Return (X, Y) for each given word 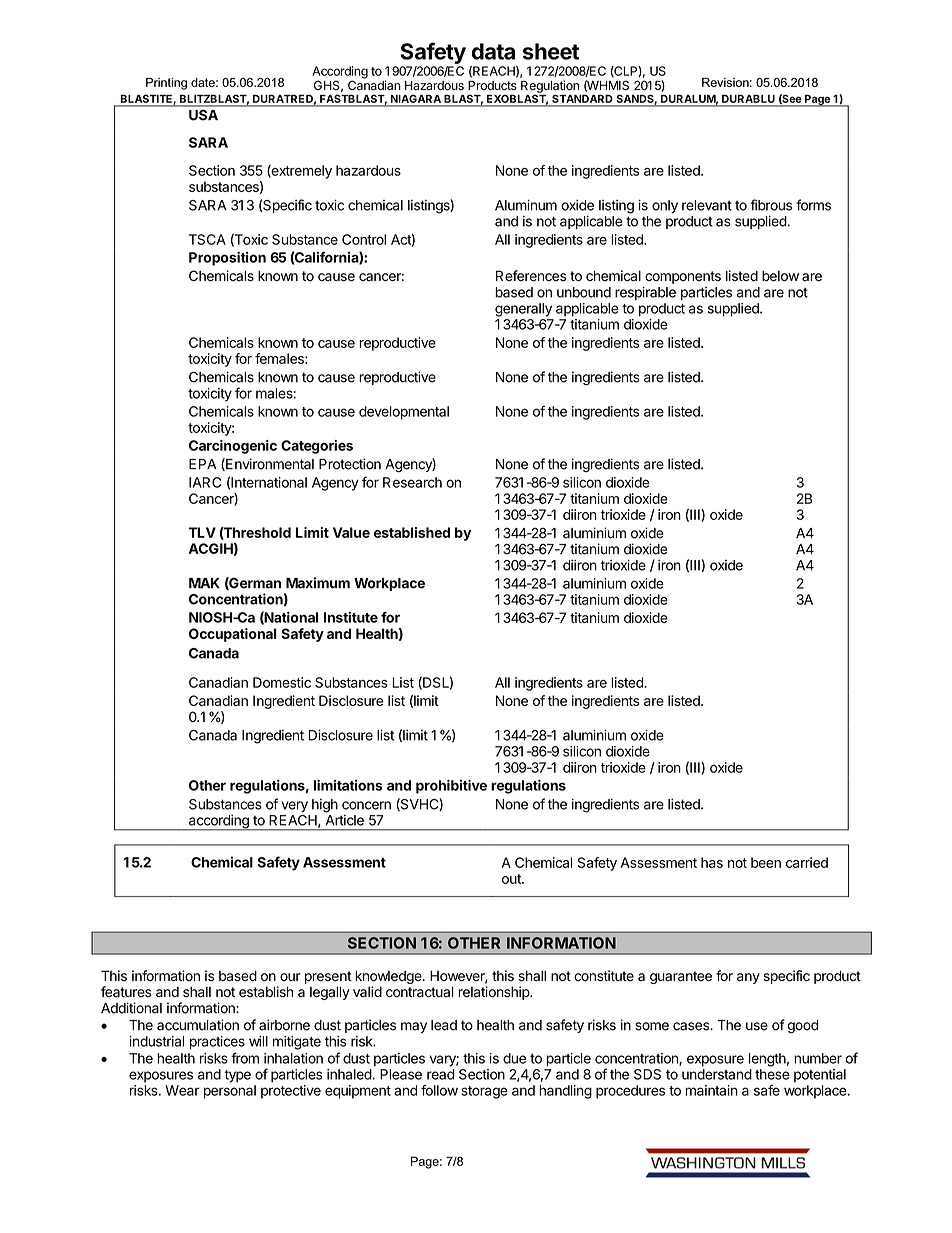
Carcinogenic (233, 447)
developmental (404, 413)
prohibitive (451, 786)
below (780, 276)
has (712, 862)
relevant (707, 205)
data (493, 51)
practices (217, 1043)
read (440, 1074)
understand (717, 1074)
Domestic (282, 682)
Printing (166, 84)
